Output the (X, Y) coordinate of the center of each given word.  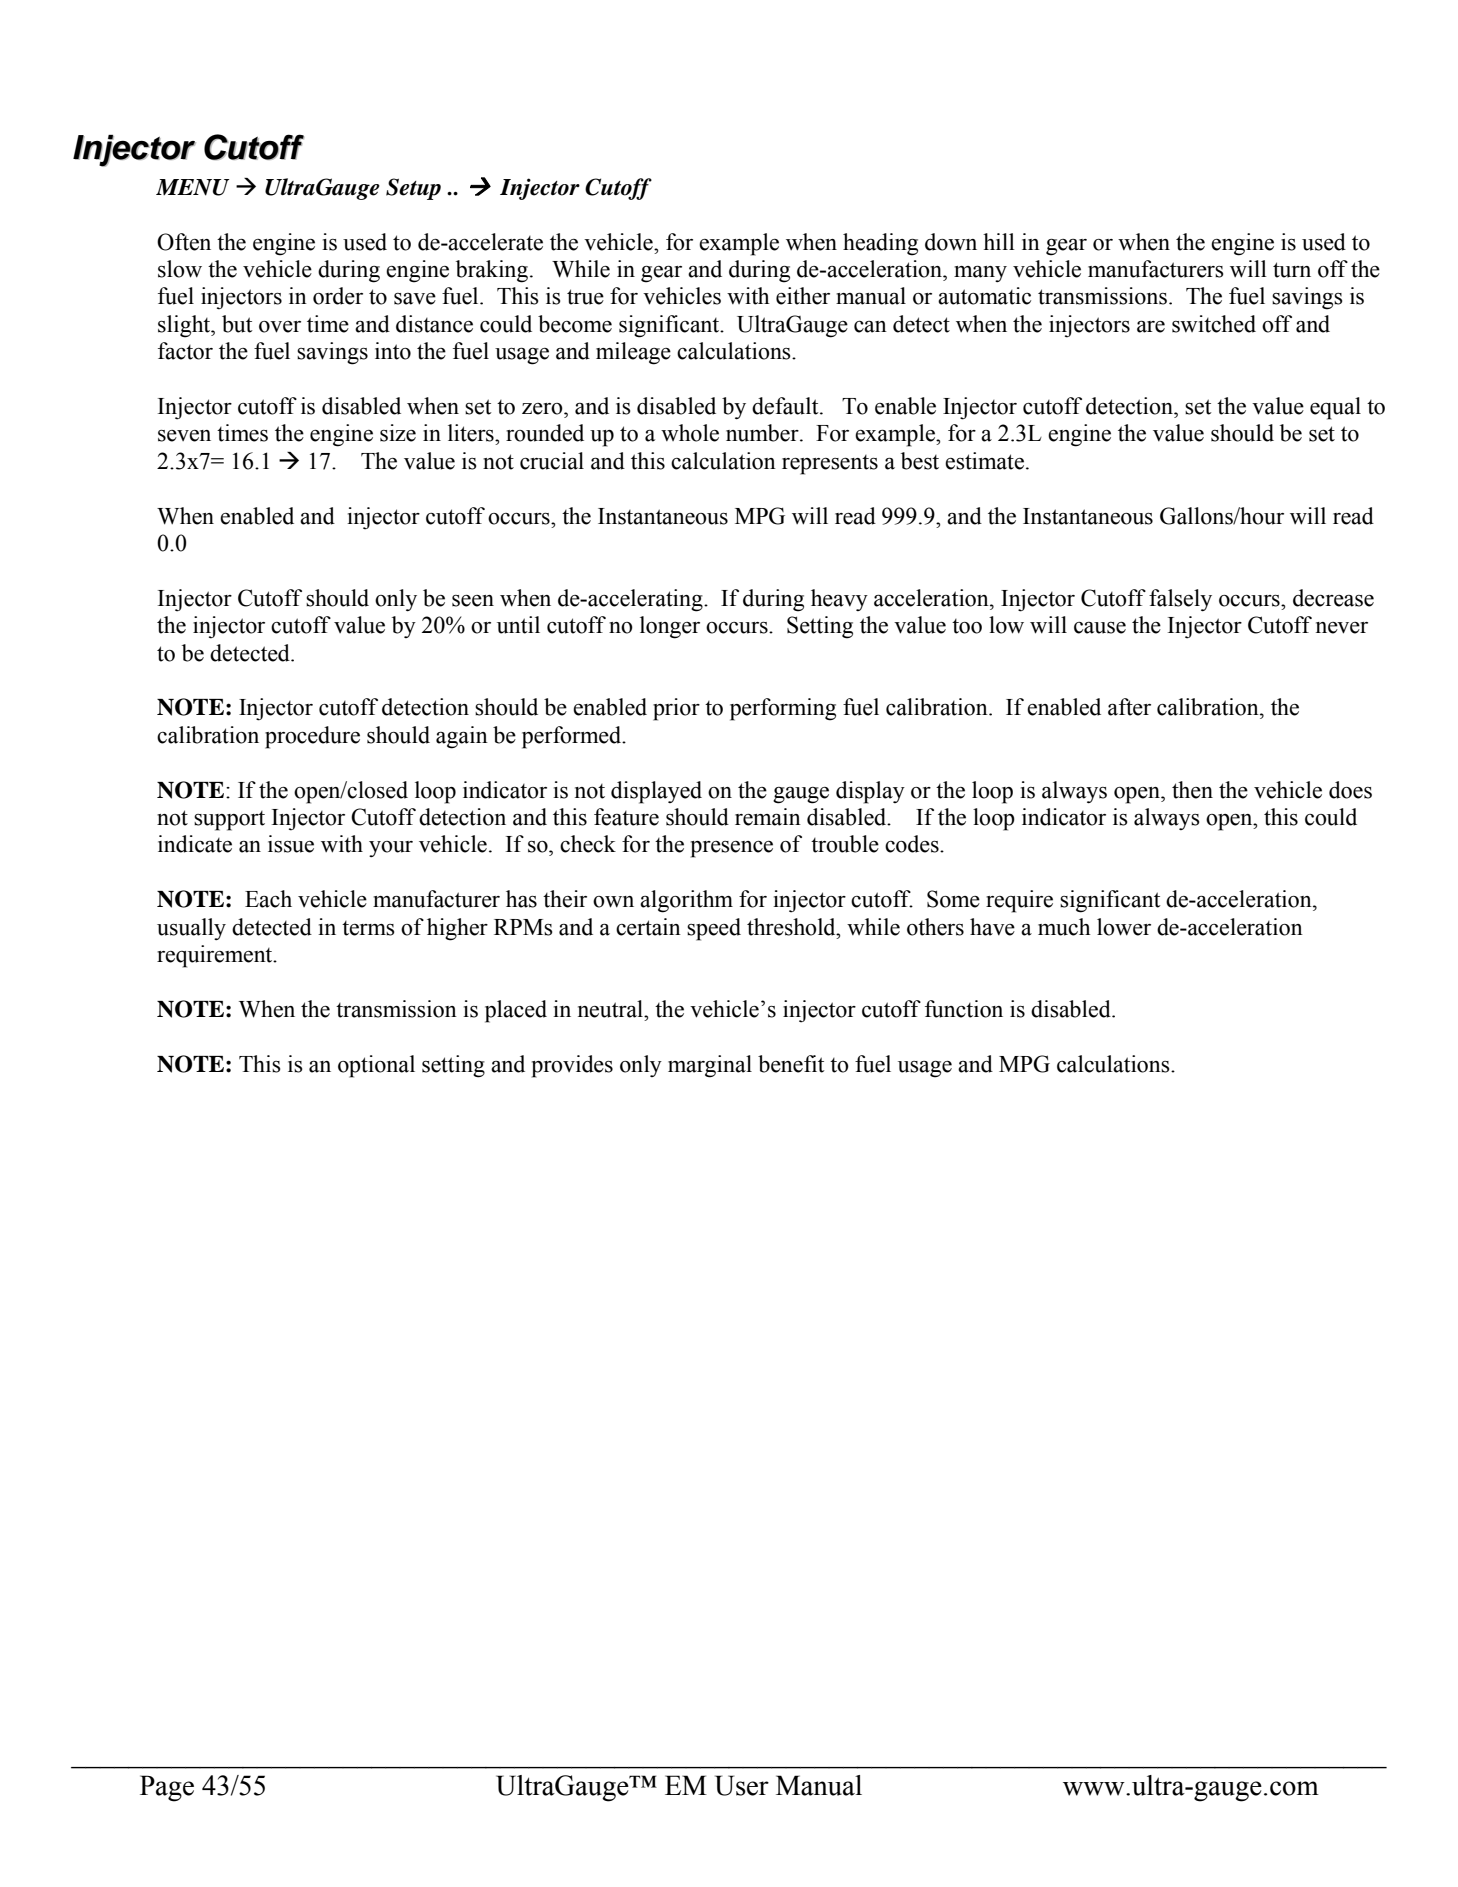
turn (1292, 270)
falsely (1180, 600)
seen (473, 601)
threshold (792, 927)
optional (376, 1066)
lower (1124, 927)
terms (368, 928)
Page (167, 1788)
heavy (839, 600)
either (803, 296)
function (964, 1009)
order (338, 296)
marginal (710, 1066)
